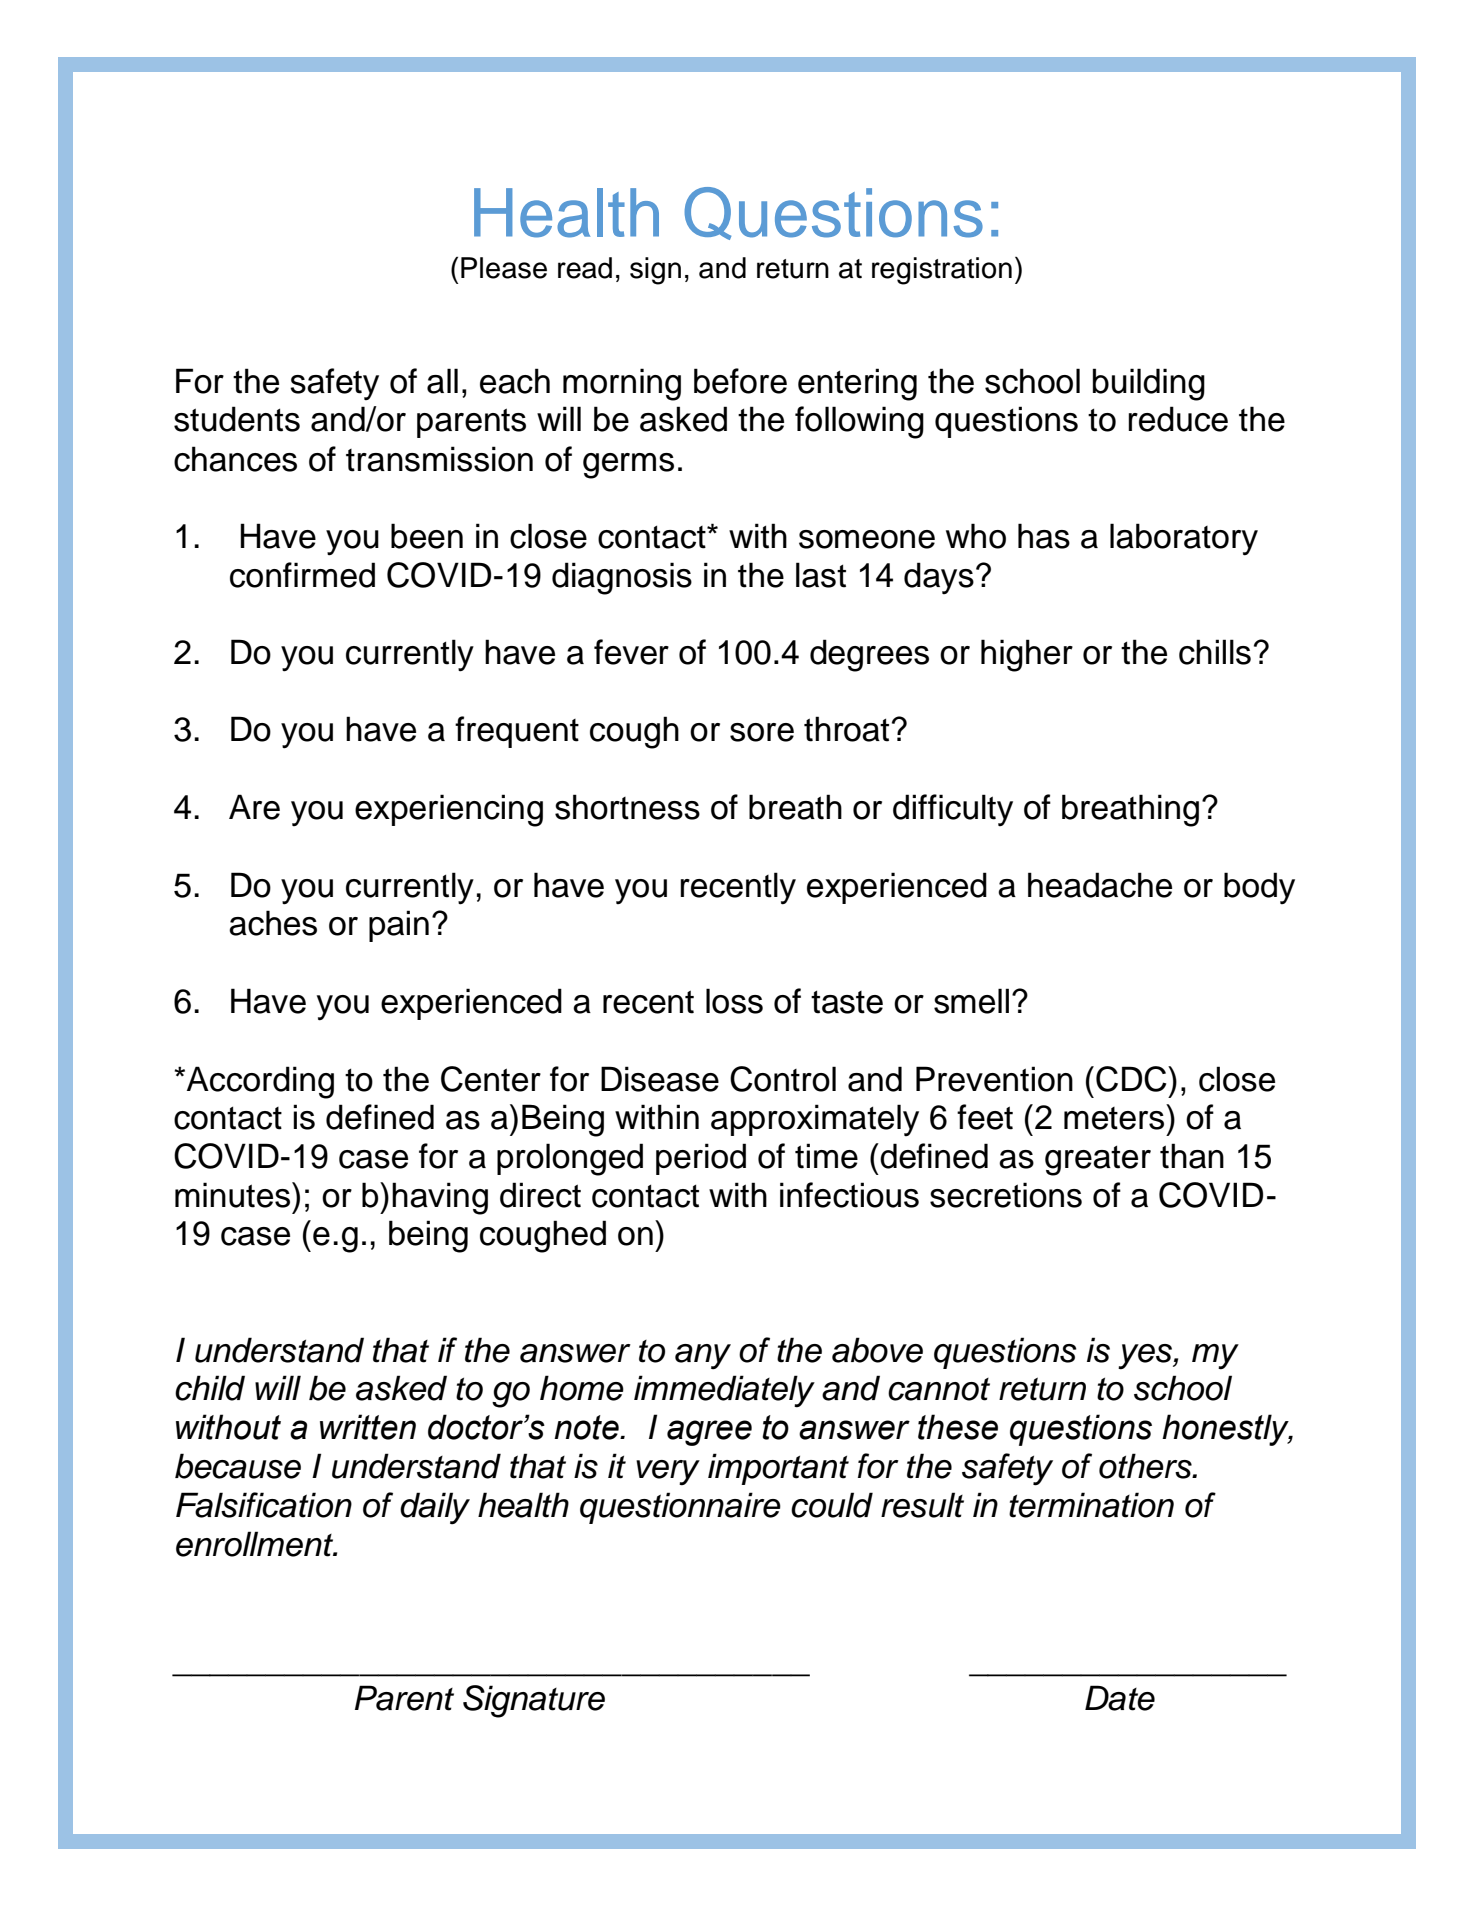 The width and height of the screenshot is (1473, 1906). What do you see at coordinates (449, 810) in the screenshot?
I see `experiencing` at bounding box center [449, 810].
